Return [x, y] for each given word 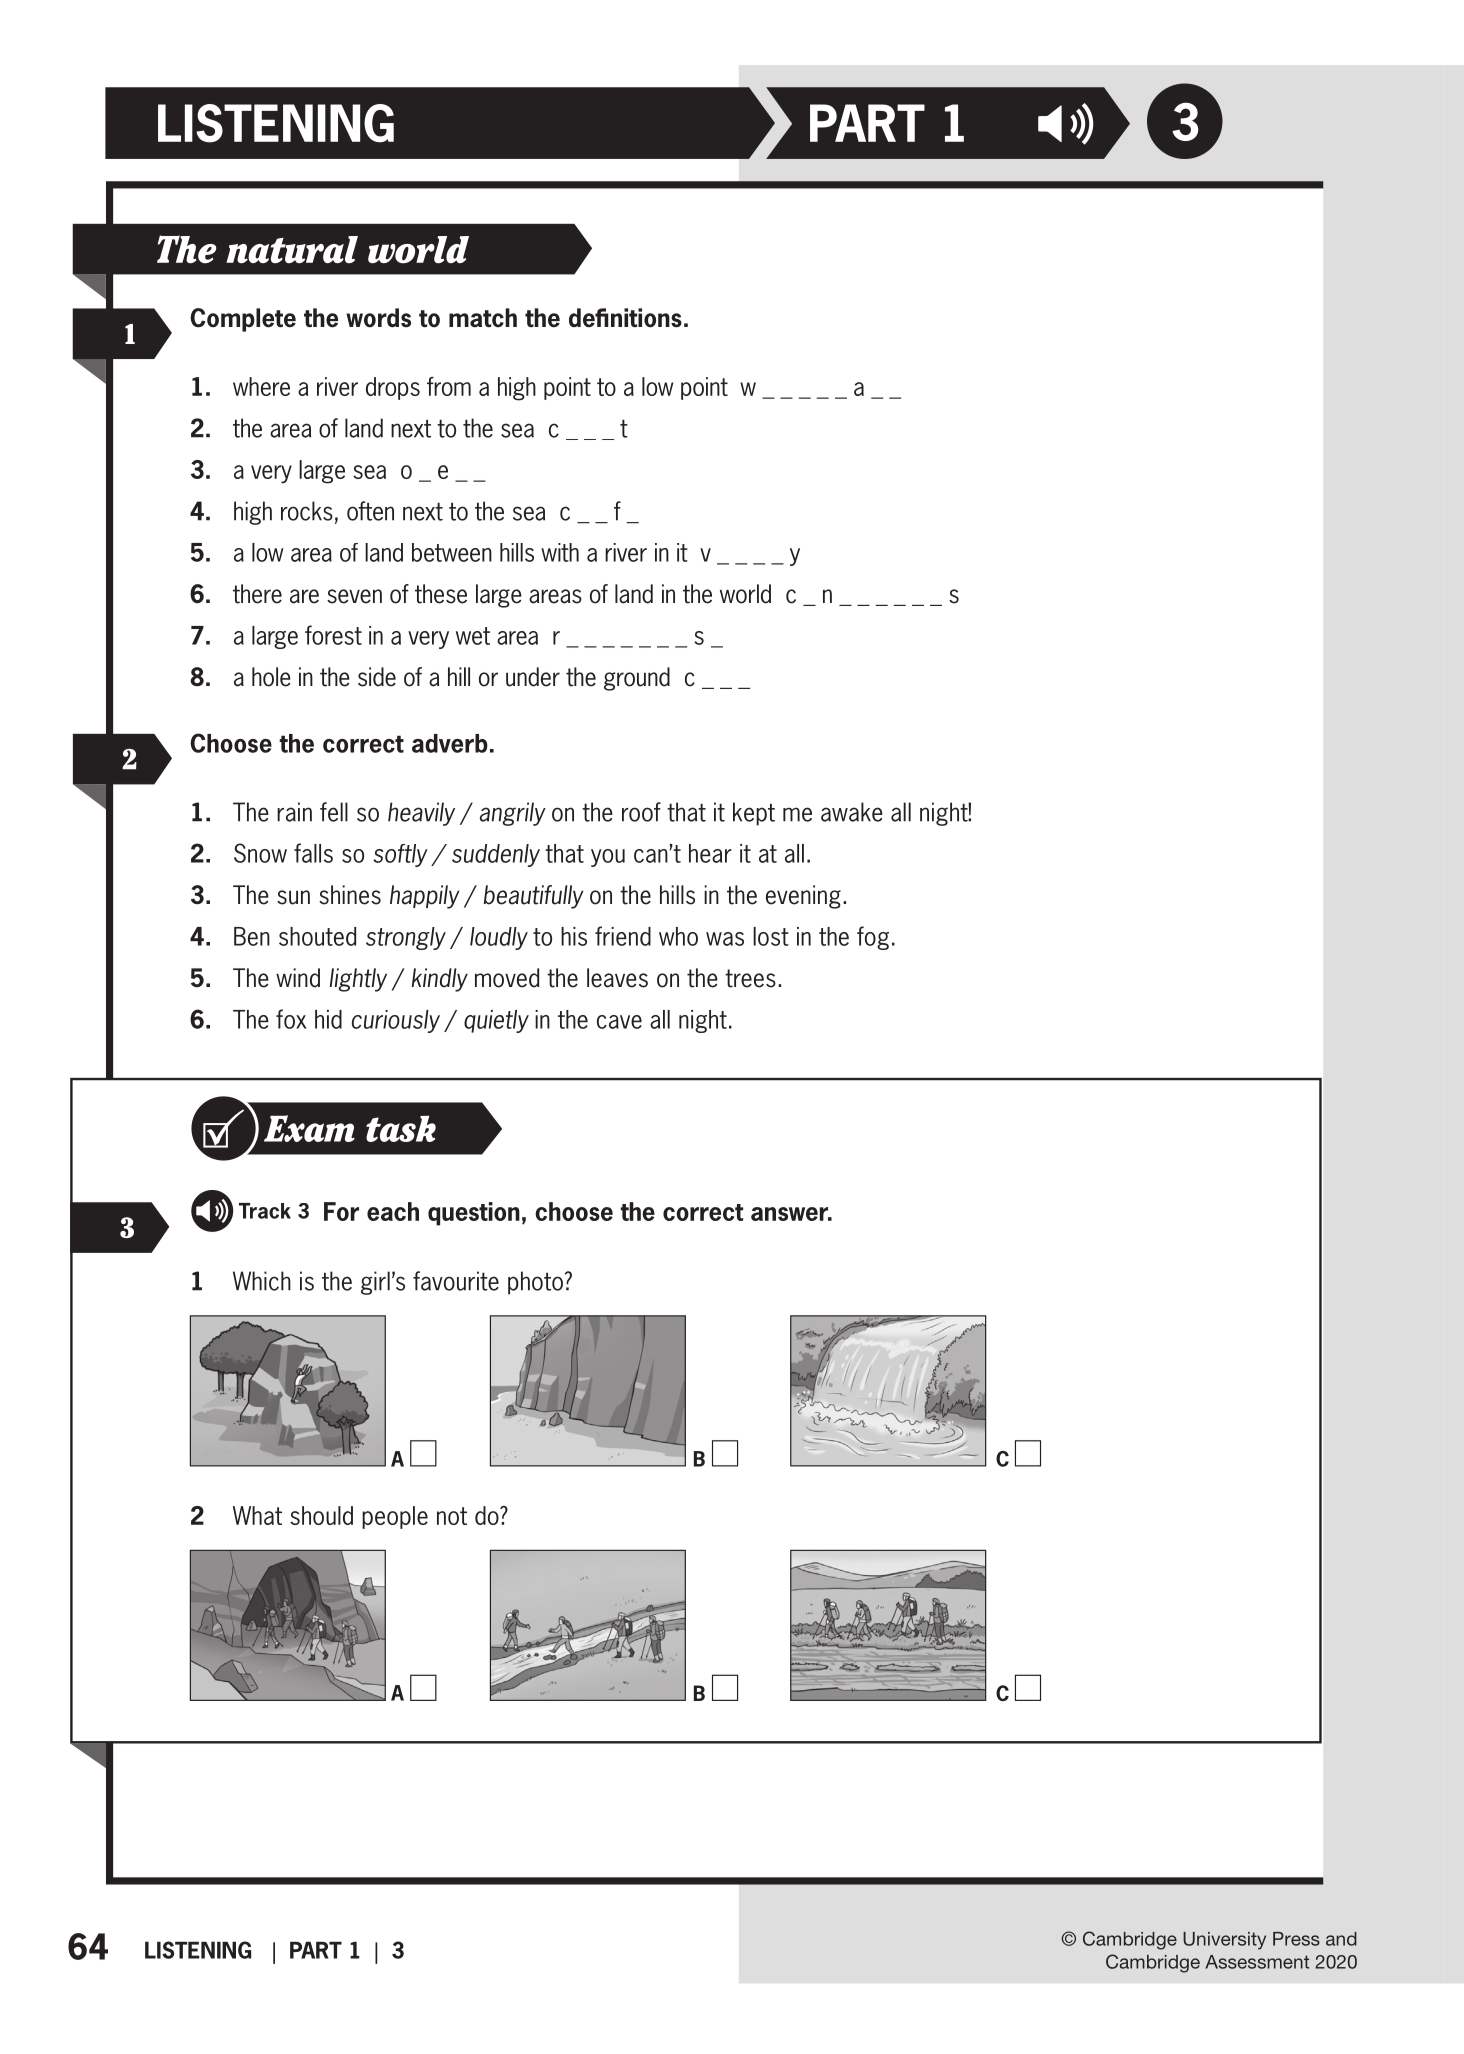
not [452, 1516]
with [560, 552]
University [1224, 1941]
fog [873, 938]
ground [637, 679]
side [377, 677]
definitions [625, 318]
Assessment [1257, 1962]
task [401, 1129]
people [395, 1517]
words [378, 318]
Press [1296, 1939]
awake [852, 812]
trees [750, 978]
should [321, 1515]
